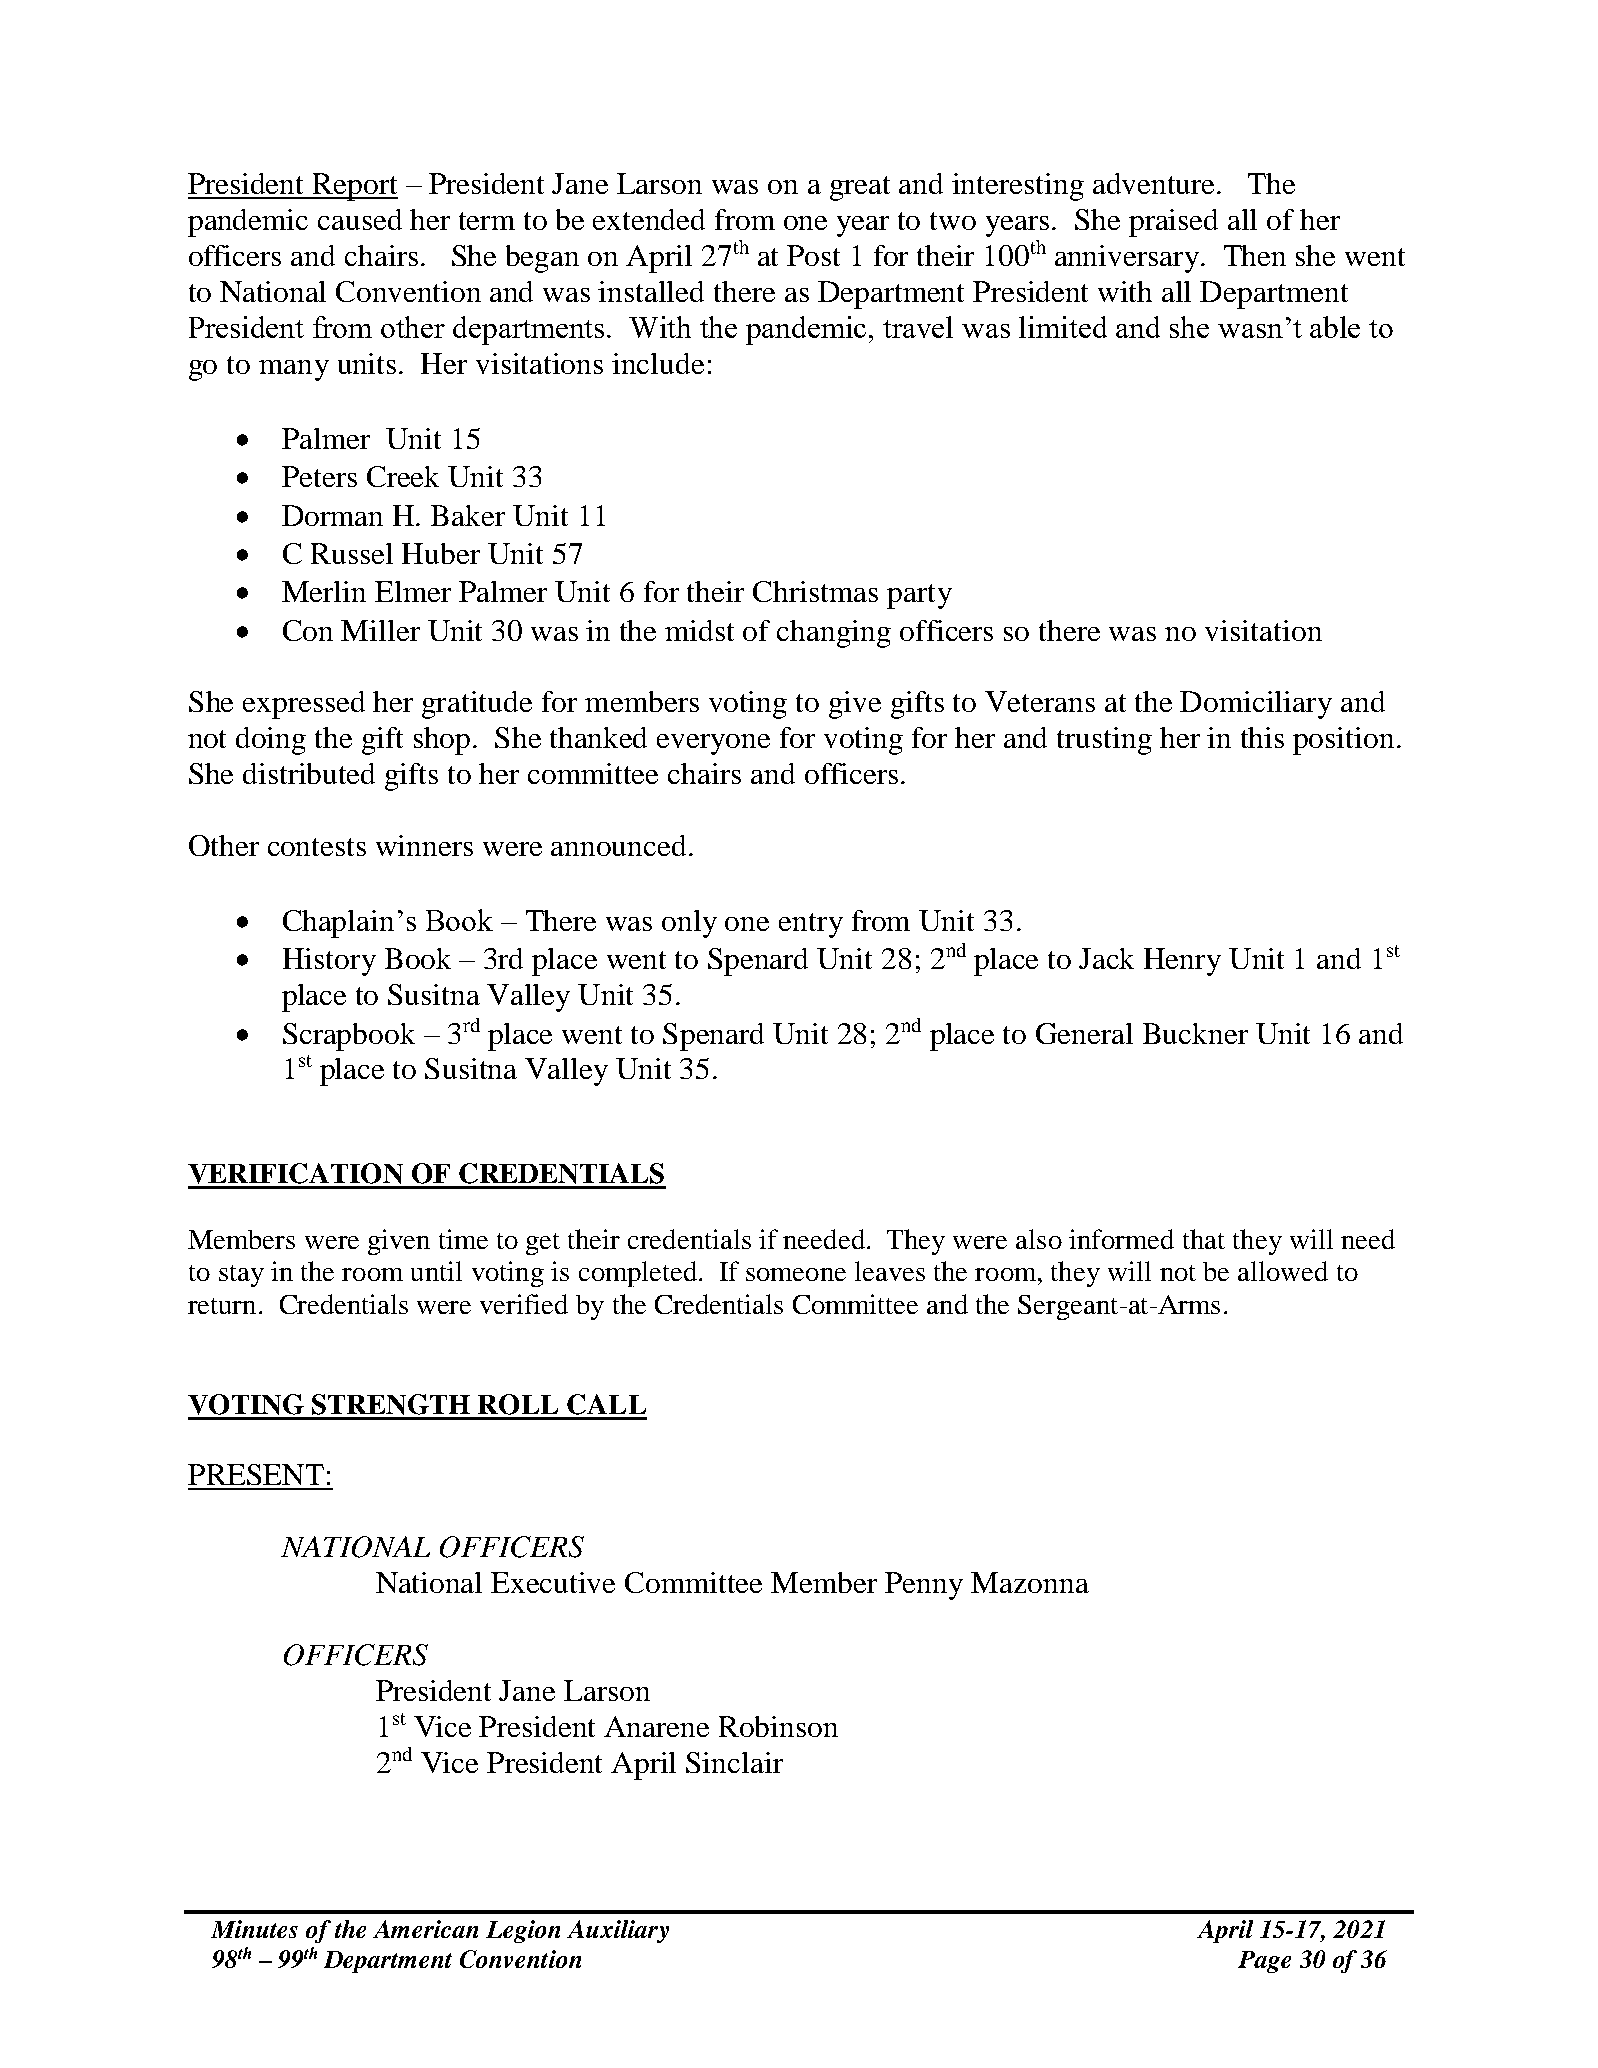 This screenshot has height=2068, width=1598. I want to click on American, so click(425, 1929).
